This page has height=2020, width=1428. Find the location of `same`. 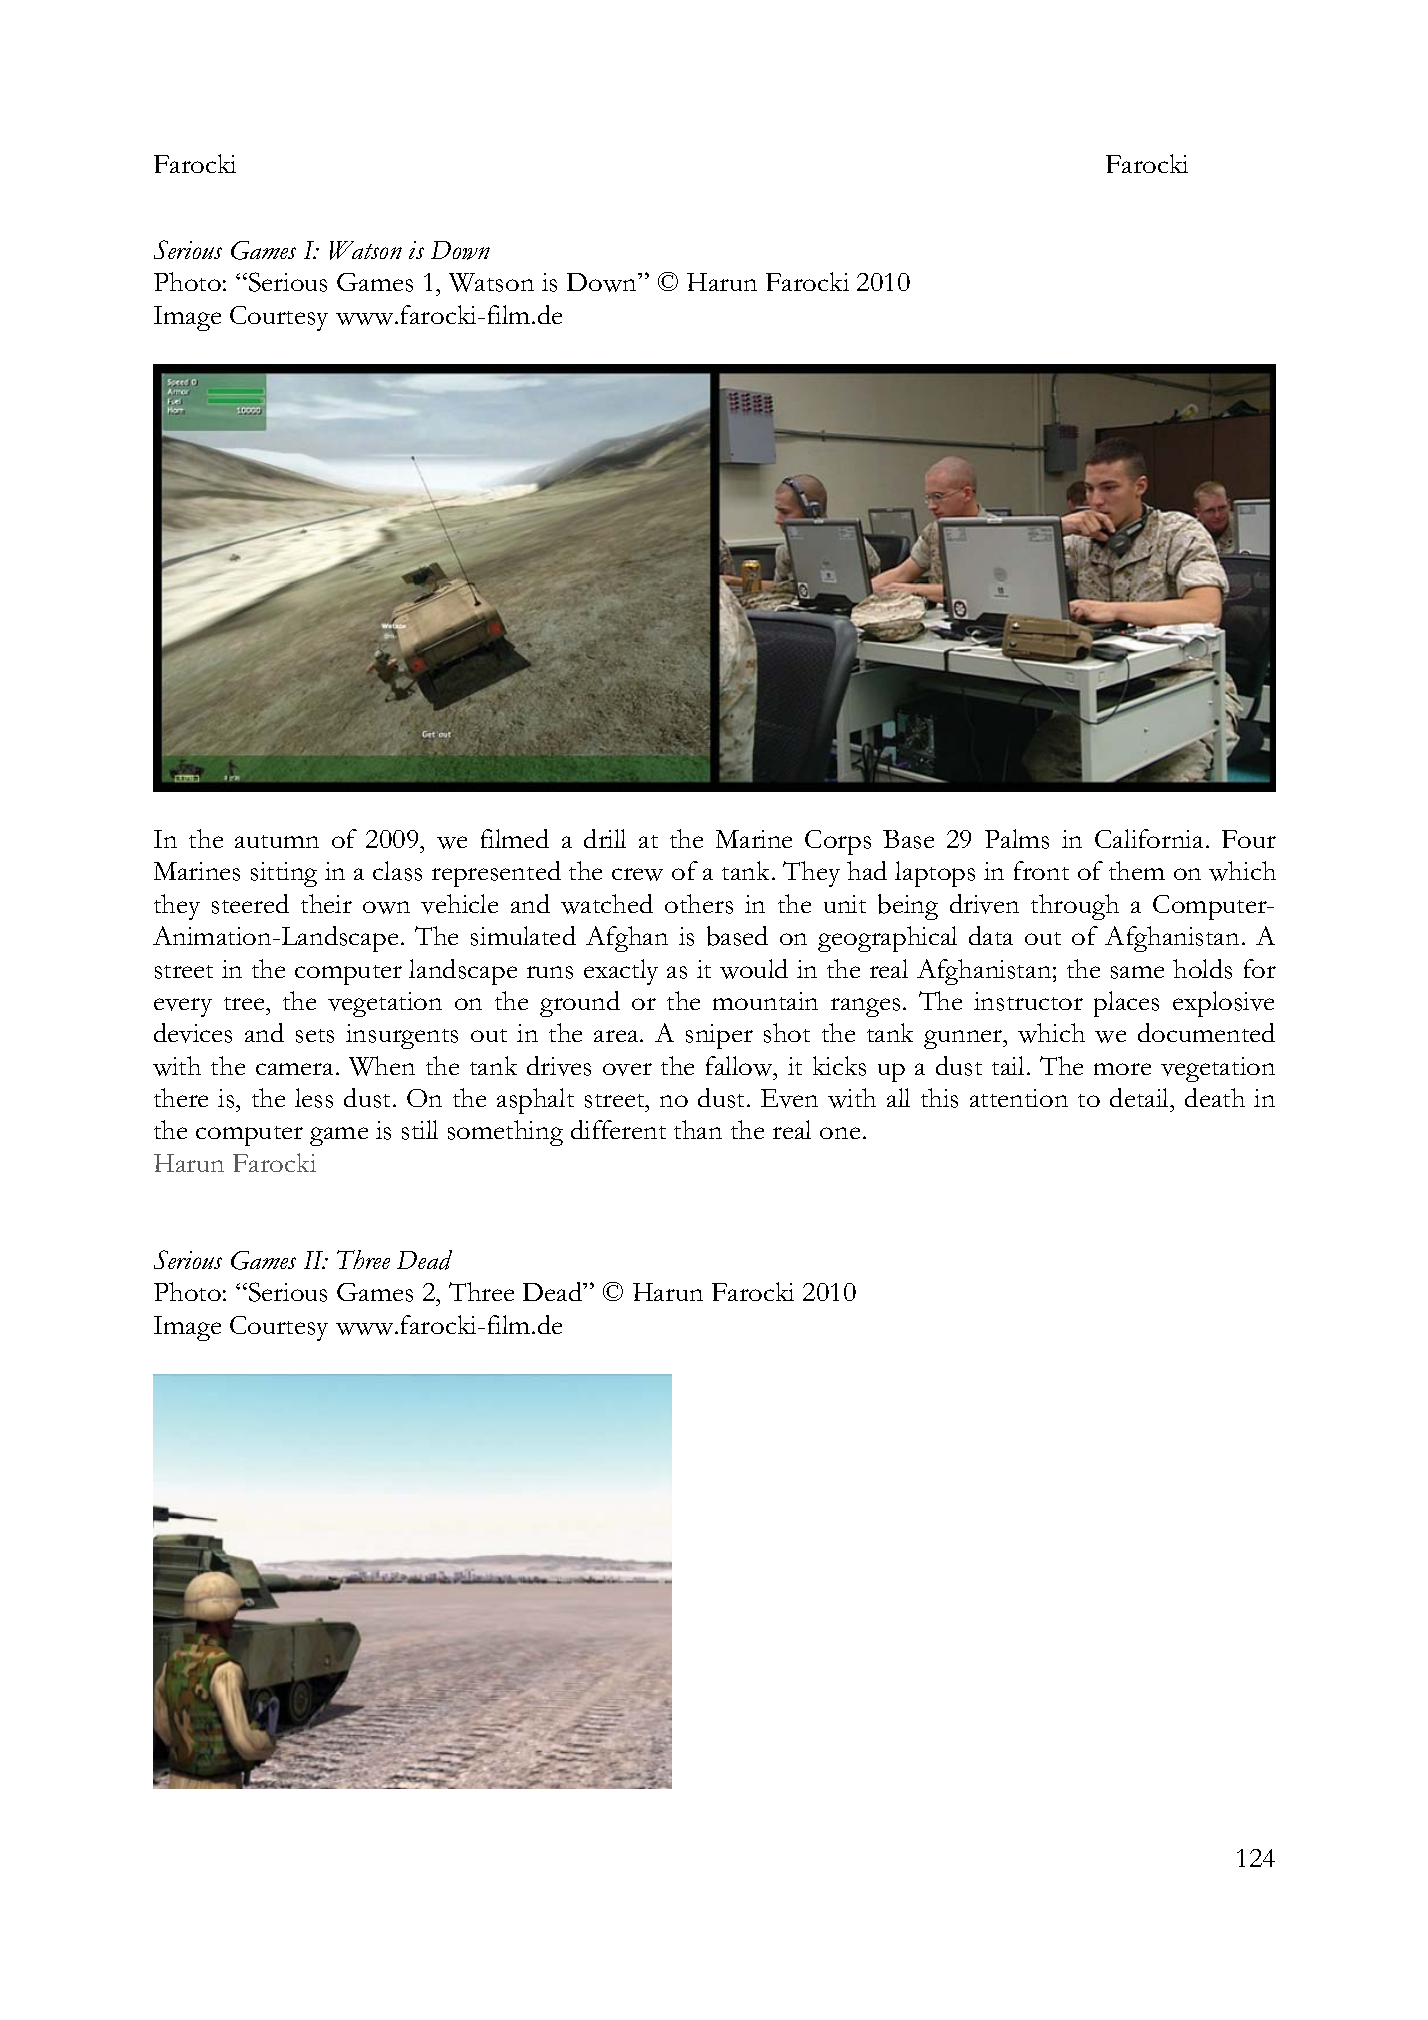

same is located at coordinates (1137, 972).
